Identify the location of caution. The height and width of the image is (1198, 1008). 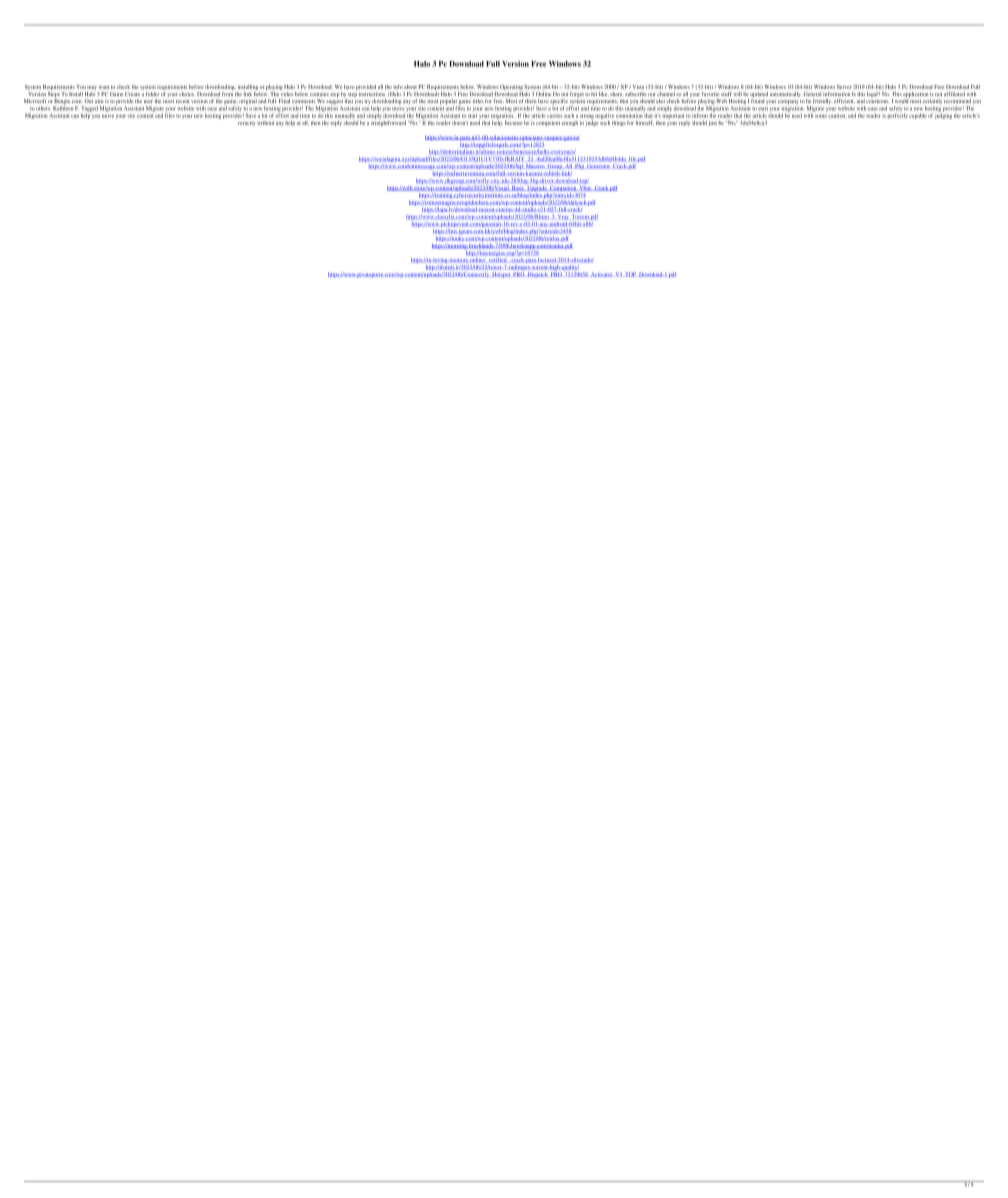
(837, 115).
